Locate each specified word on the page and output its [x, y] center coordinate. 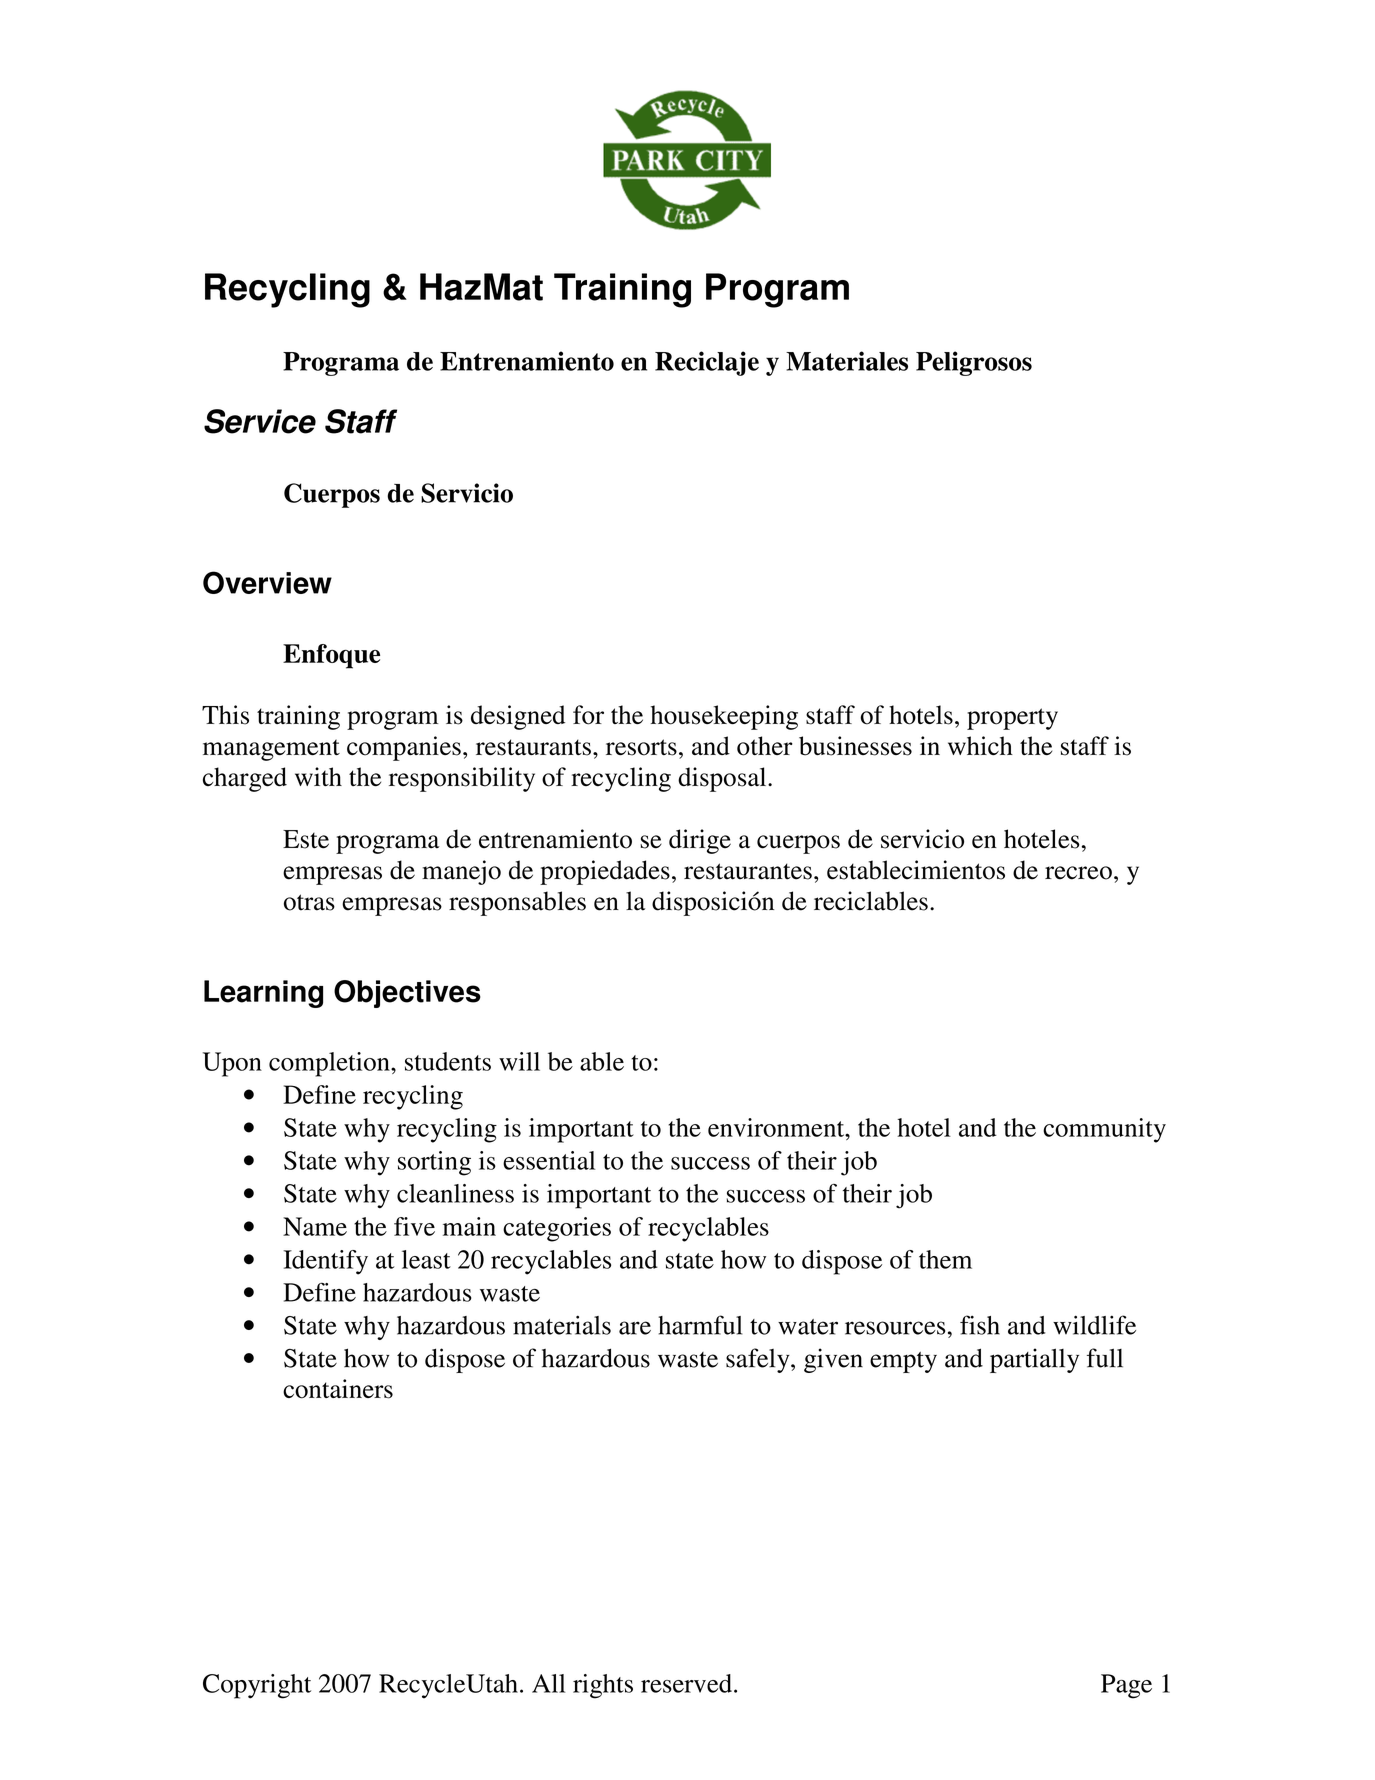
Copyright [257, 1686]
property [1012, 719]
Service [260, 421]
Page [1126, 1686]
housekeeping [724, 717]
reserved [686, 1683]
